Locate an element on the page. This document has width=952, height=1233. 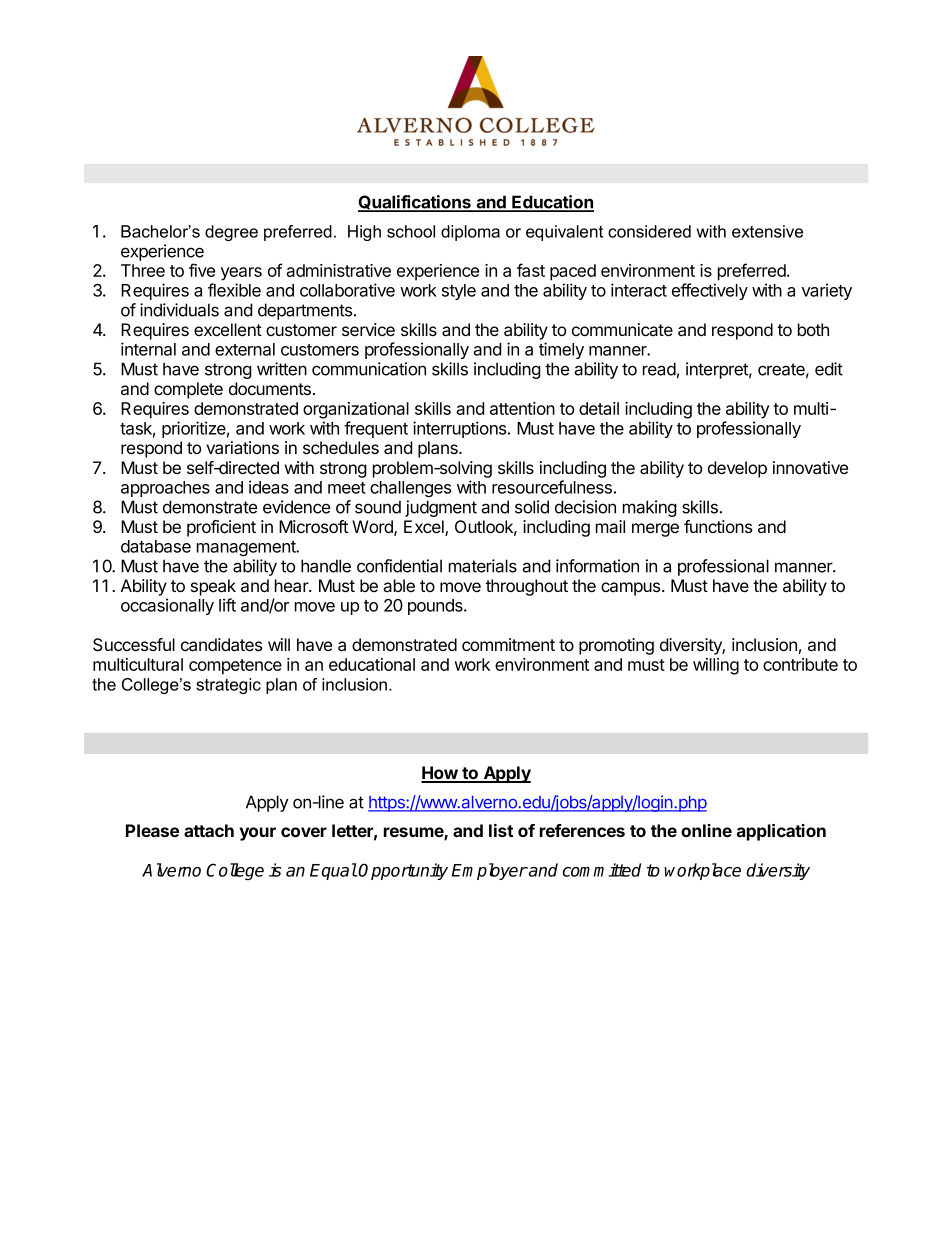
degree is located at coordinates (231, 233).
